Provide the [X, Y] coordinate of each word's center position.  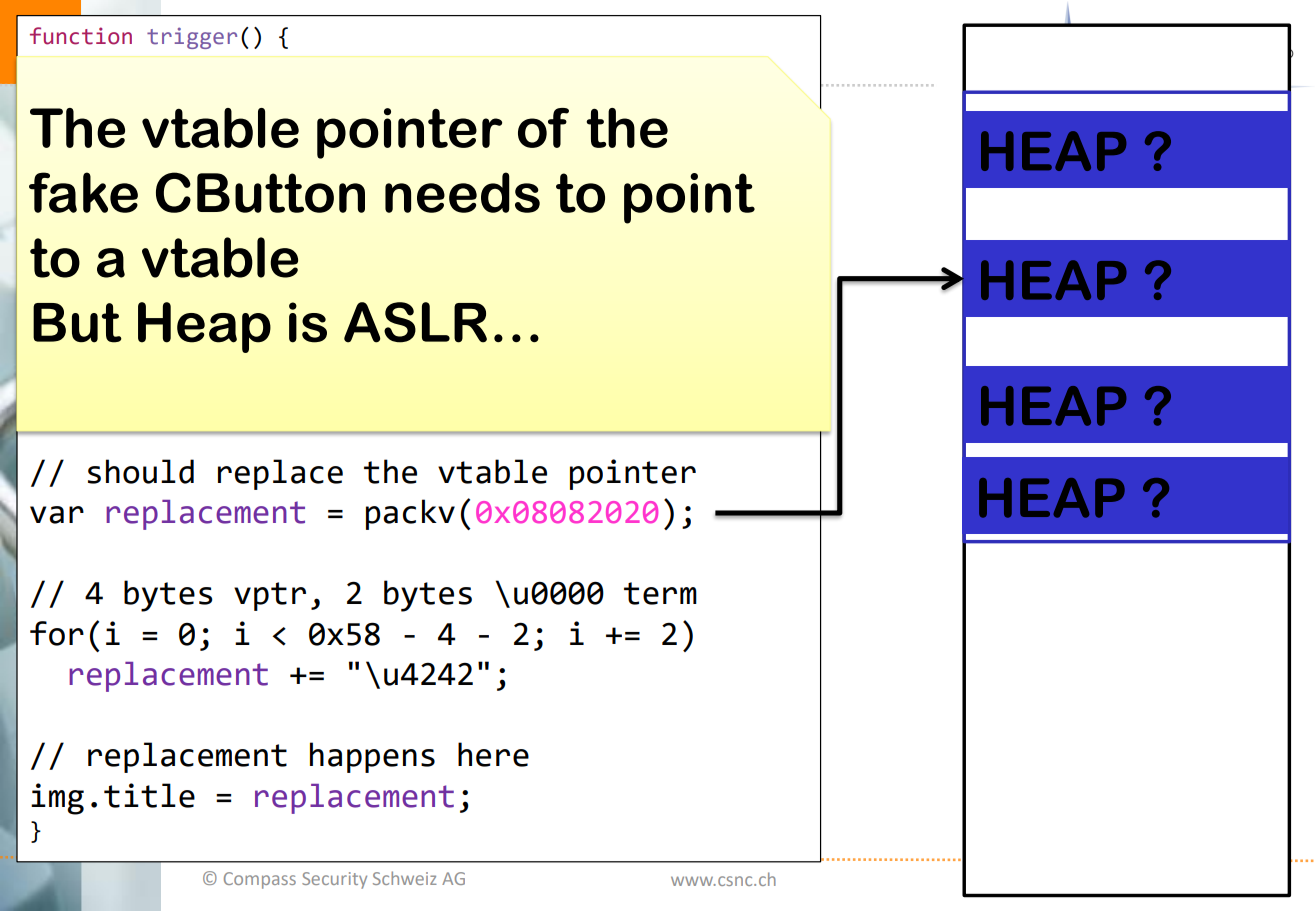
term [660, 593]
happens [372, 757]
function [81, 36]
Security [334, 880]
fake [83, 192]
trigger [192, 38]
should [141, 471]
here [493, 754]
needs [462, 192]
